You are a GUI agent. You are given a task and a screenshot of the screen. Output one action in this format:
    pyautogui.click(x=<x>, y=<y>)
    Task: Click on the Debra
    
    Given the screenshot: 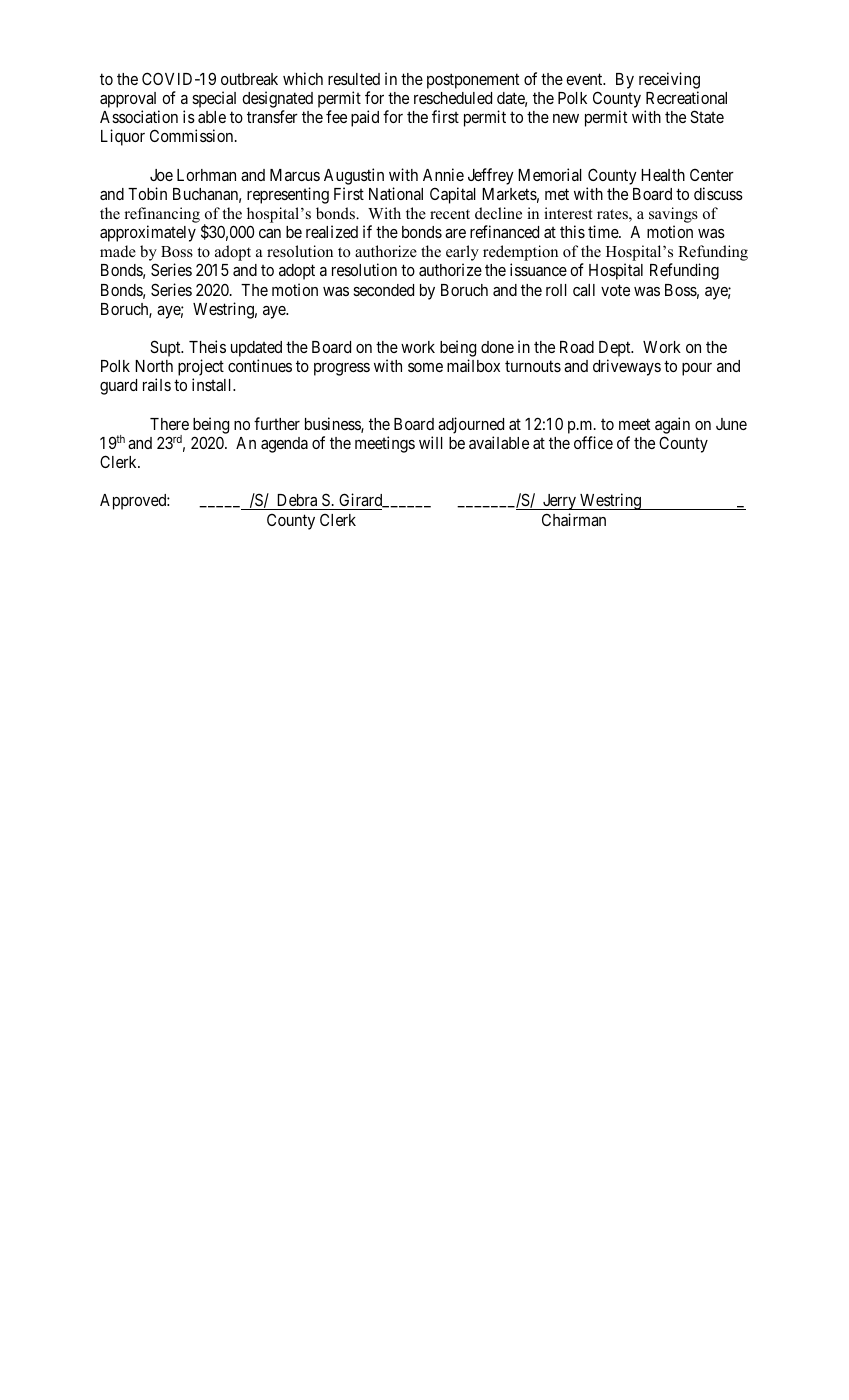 What is the action you would take?
    pyautogui.click(x=297, y=502)
